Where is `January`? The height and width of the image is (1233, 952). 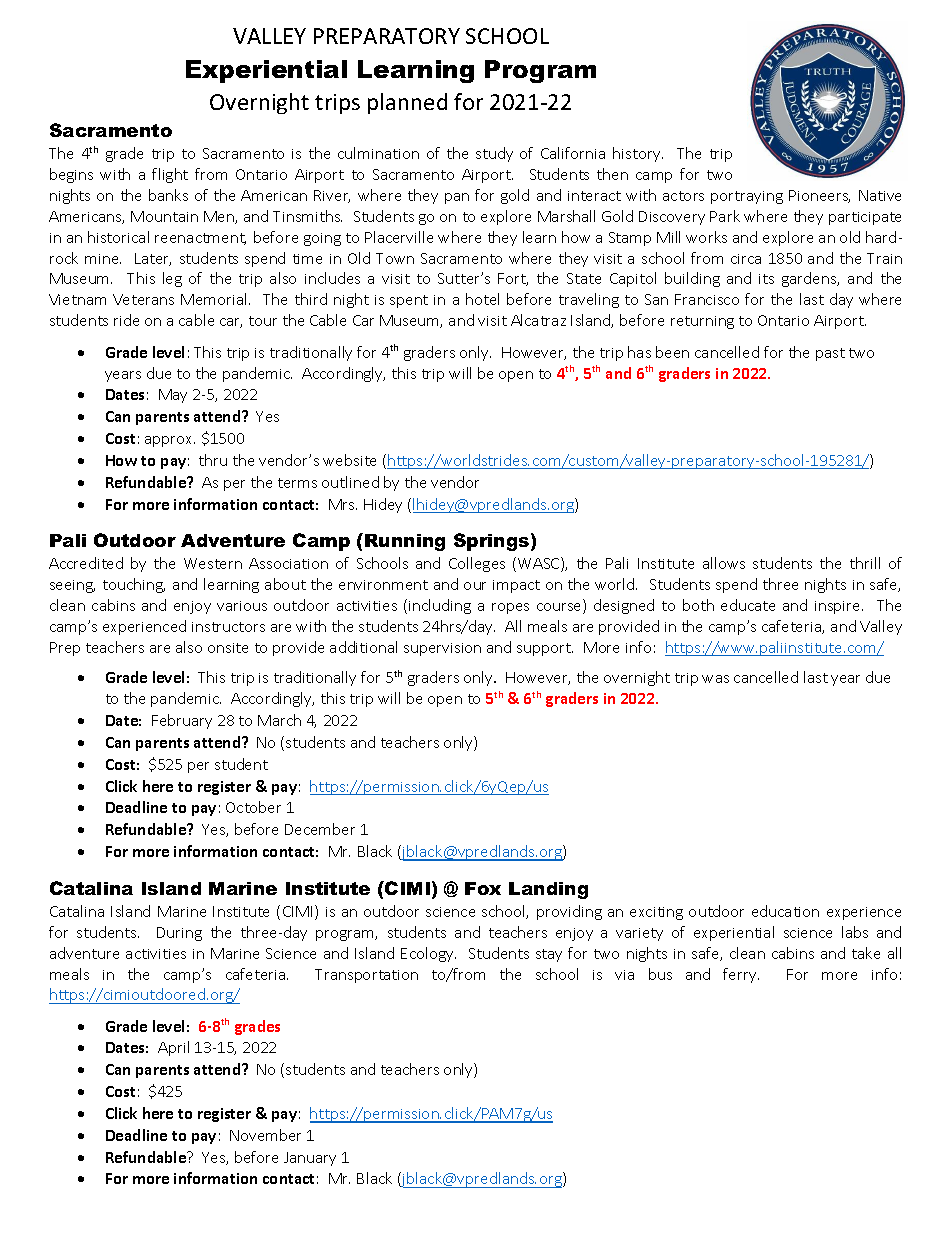 January is located at coordinates (310, 1159).
